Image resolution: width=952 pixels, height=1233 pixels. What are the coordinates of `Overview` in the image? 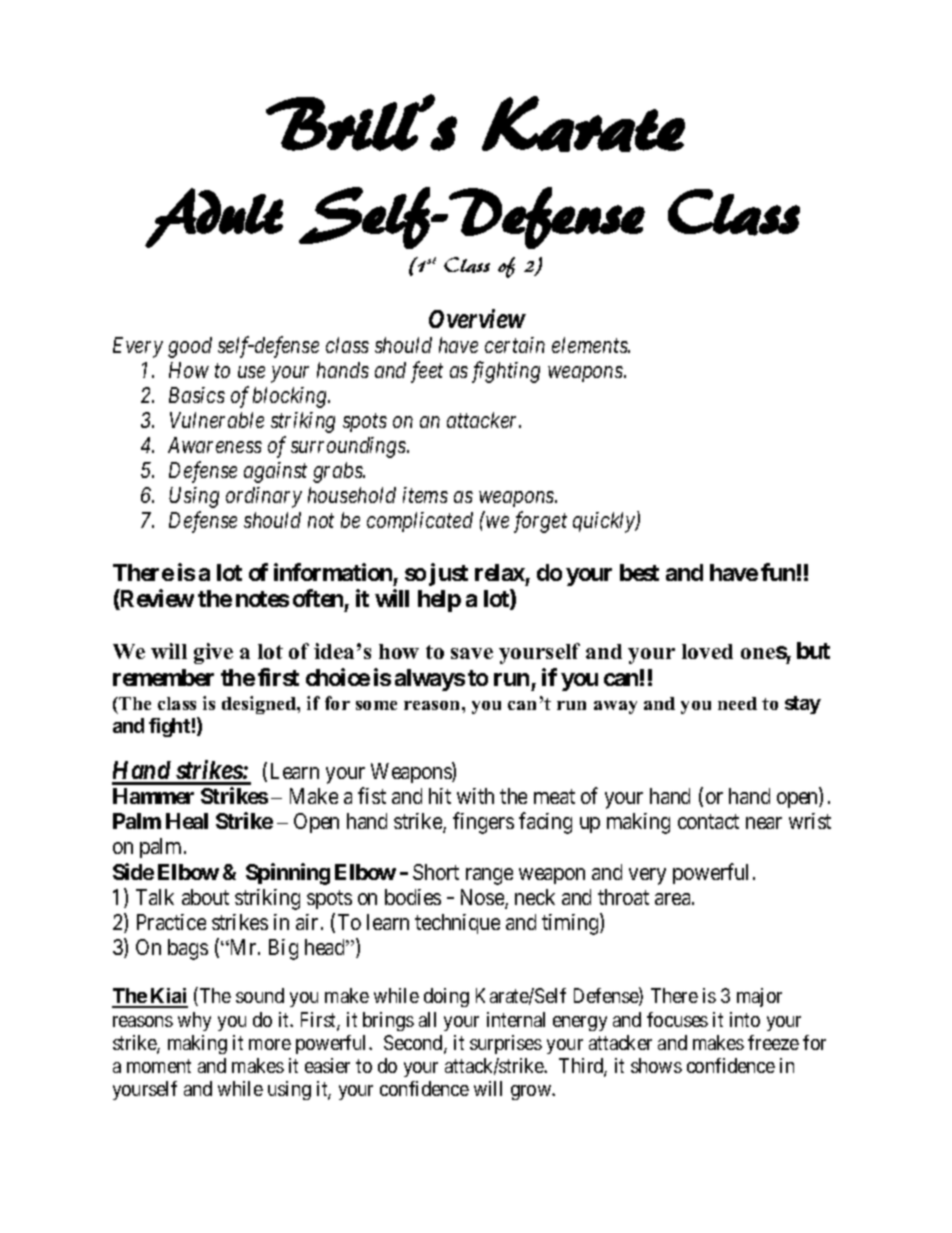 It's located at (477, 318).
